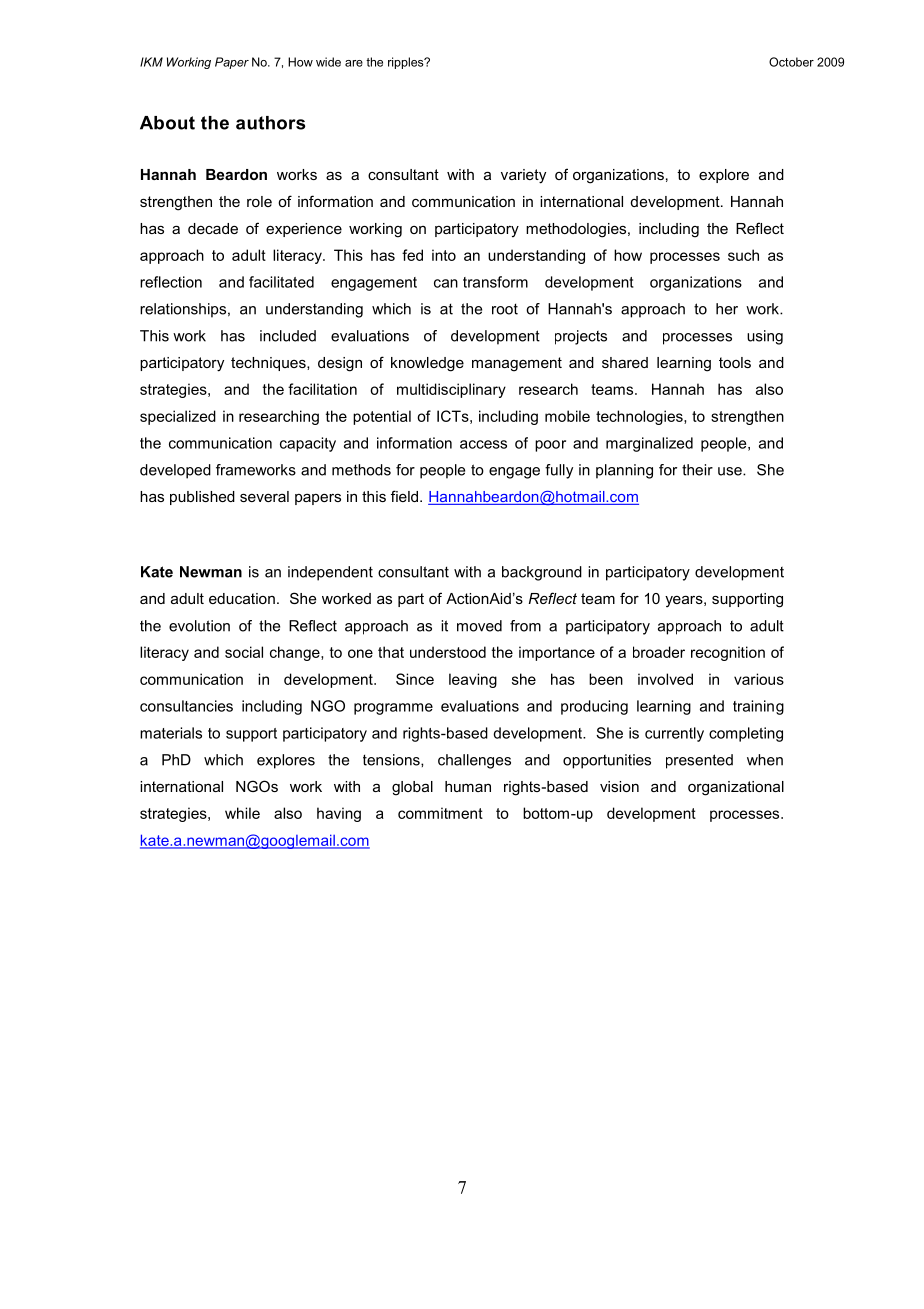 This screenshot has width=924, height=1309. I want to click on use, so click(731, 471).
